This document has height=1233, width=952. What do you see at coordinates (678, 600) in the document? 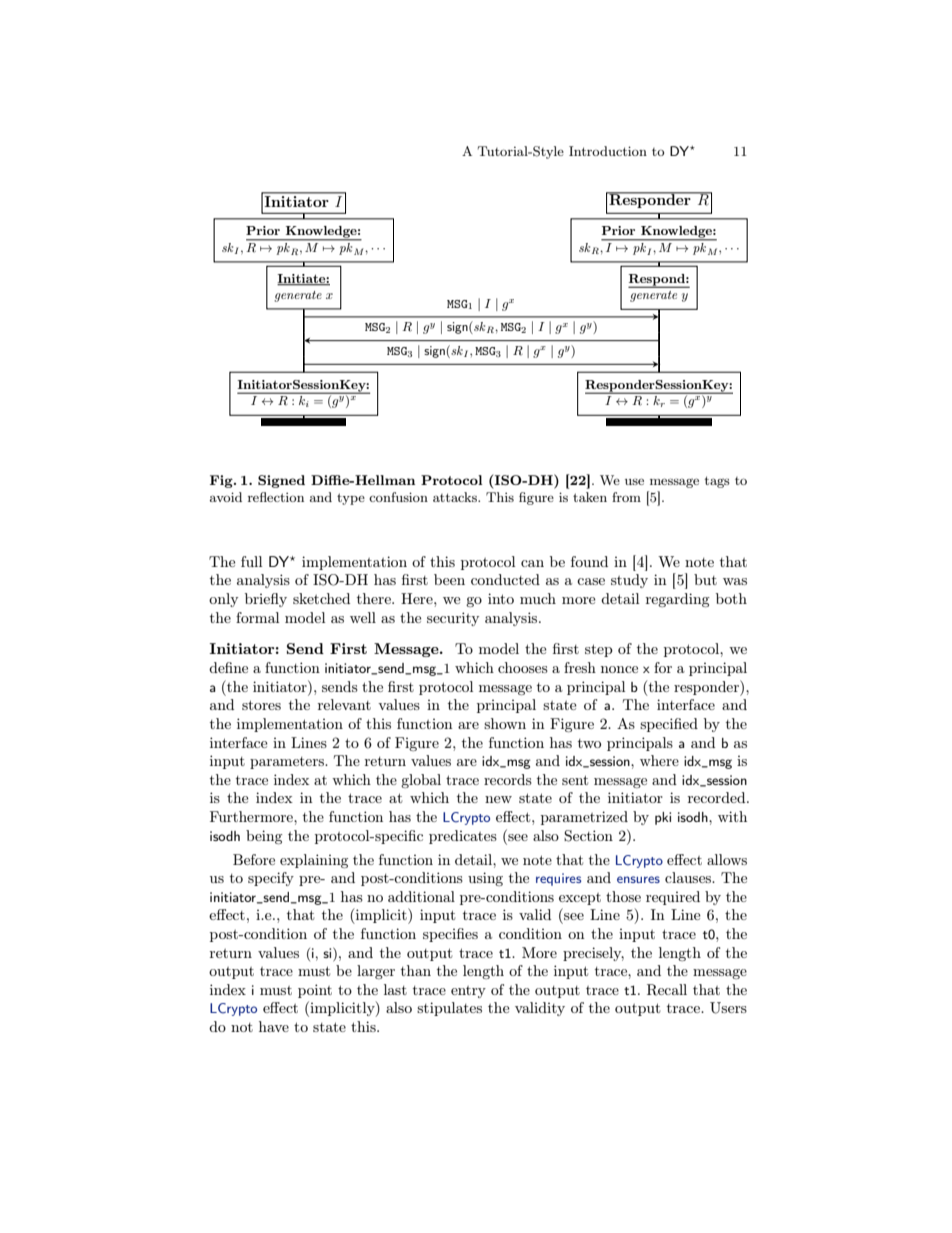
I see `regarding` at bounding box center [678, 600].
